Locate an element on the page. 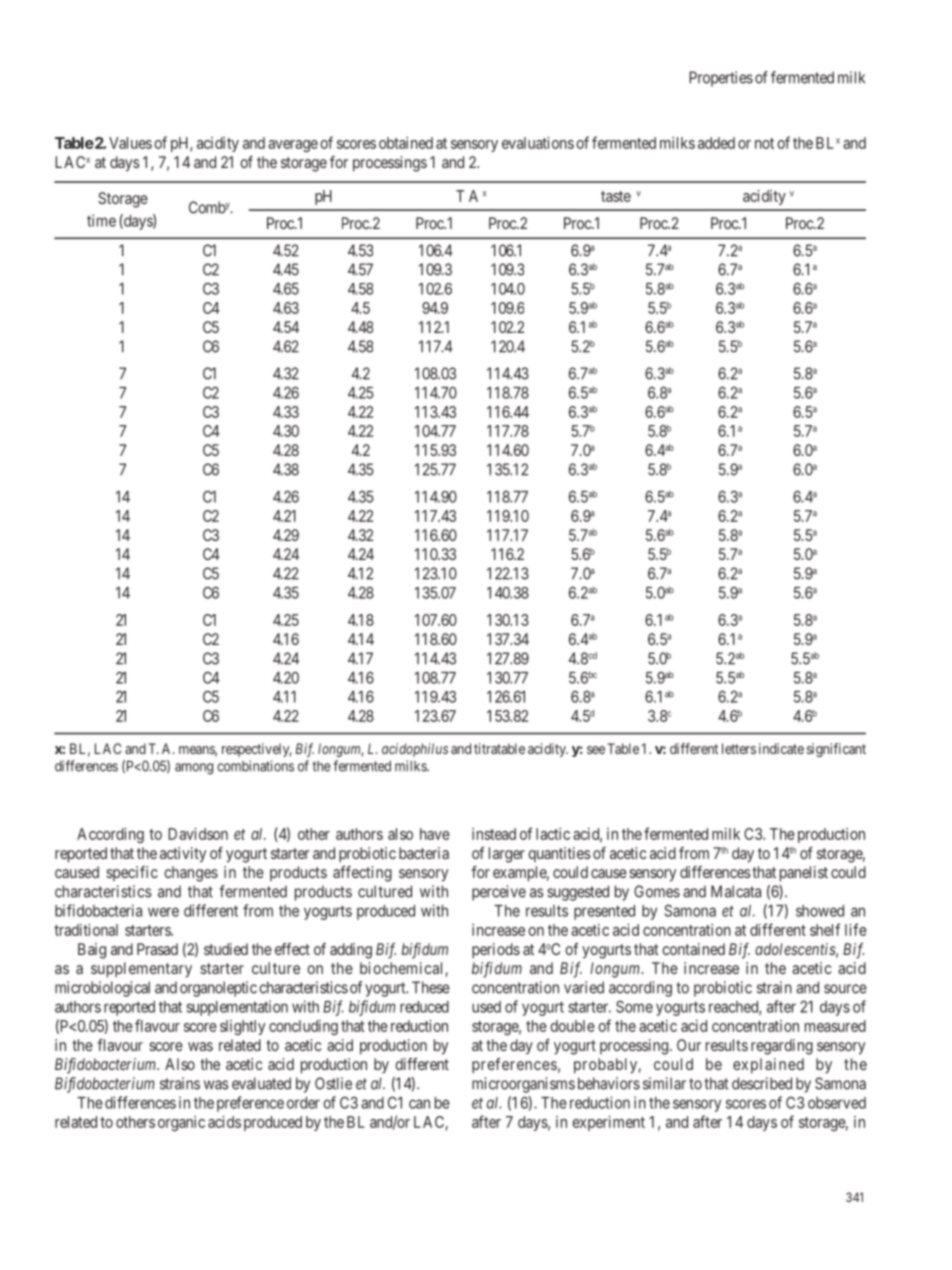 The height and width of the document is (1270, 952). respectively is located at coordinates (256, 750).
